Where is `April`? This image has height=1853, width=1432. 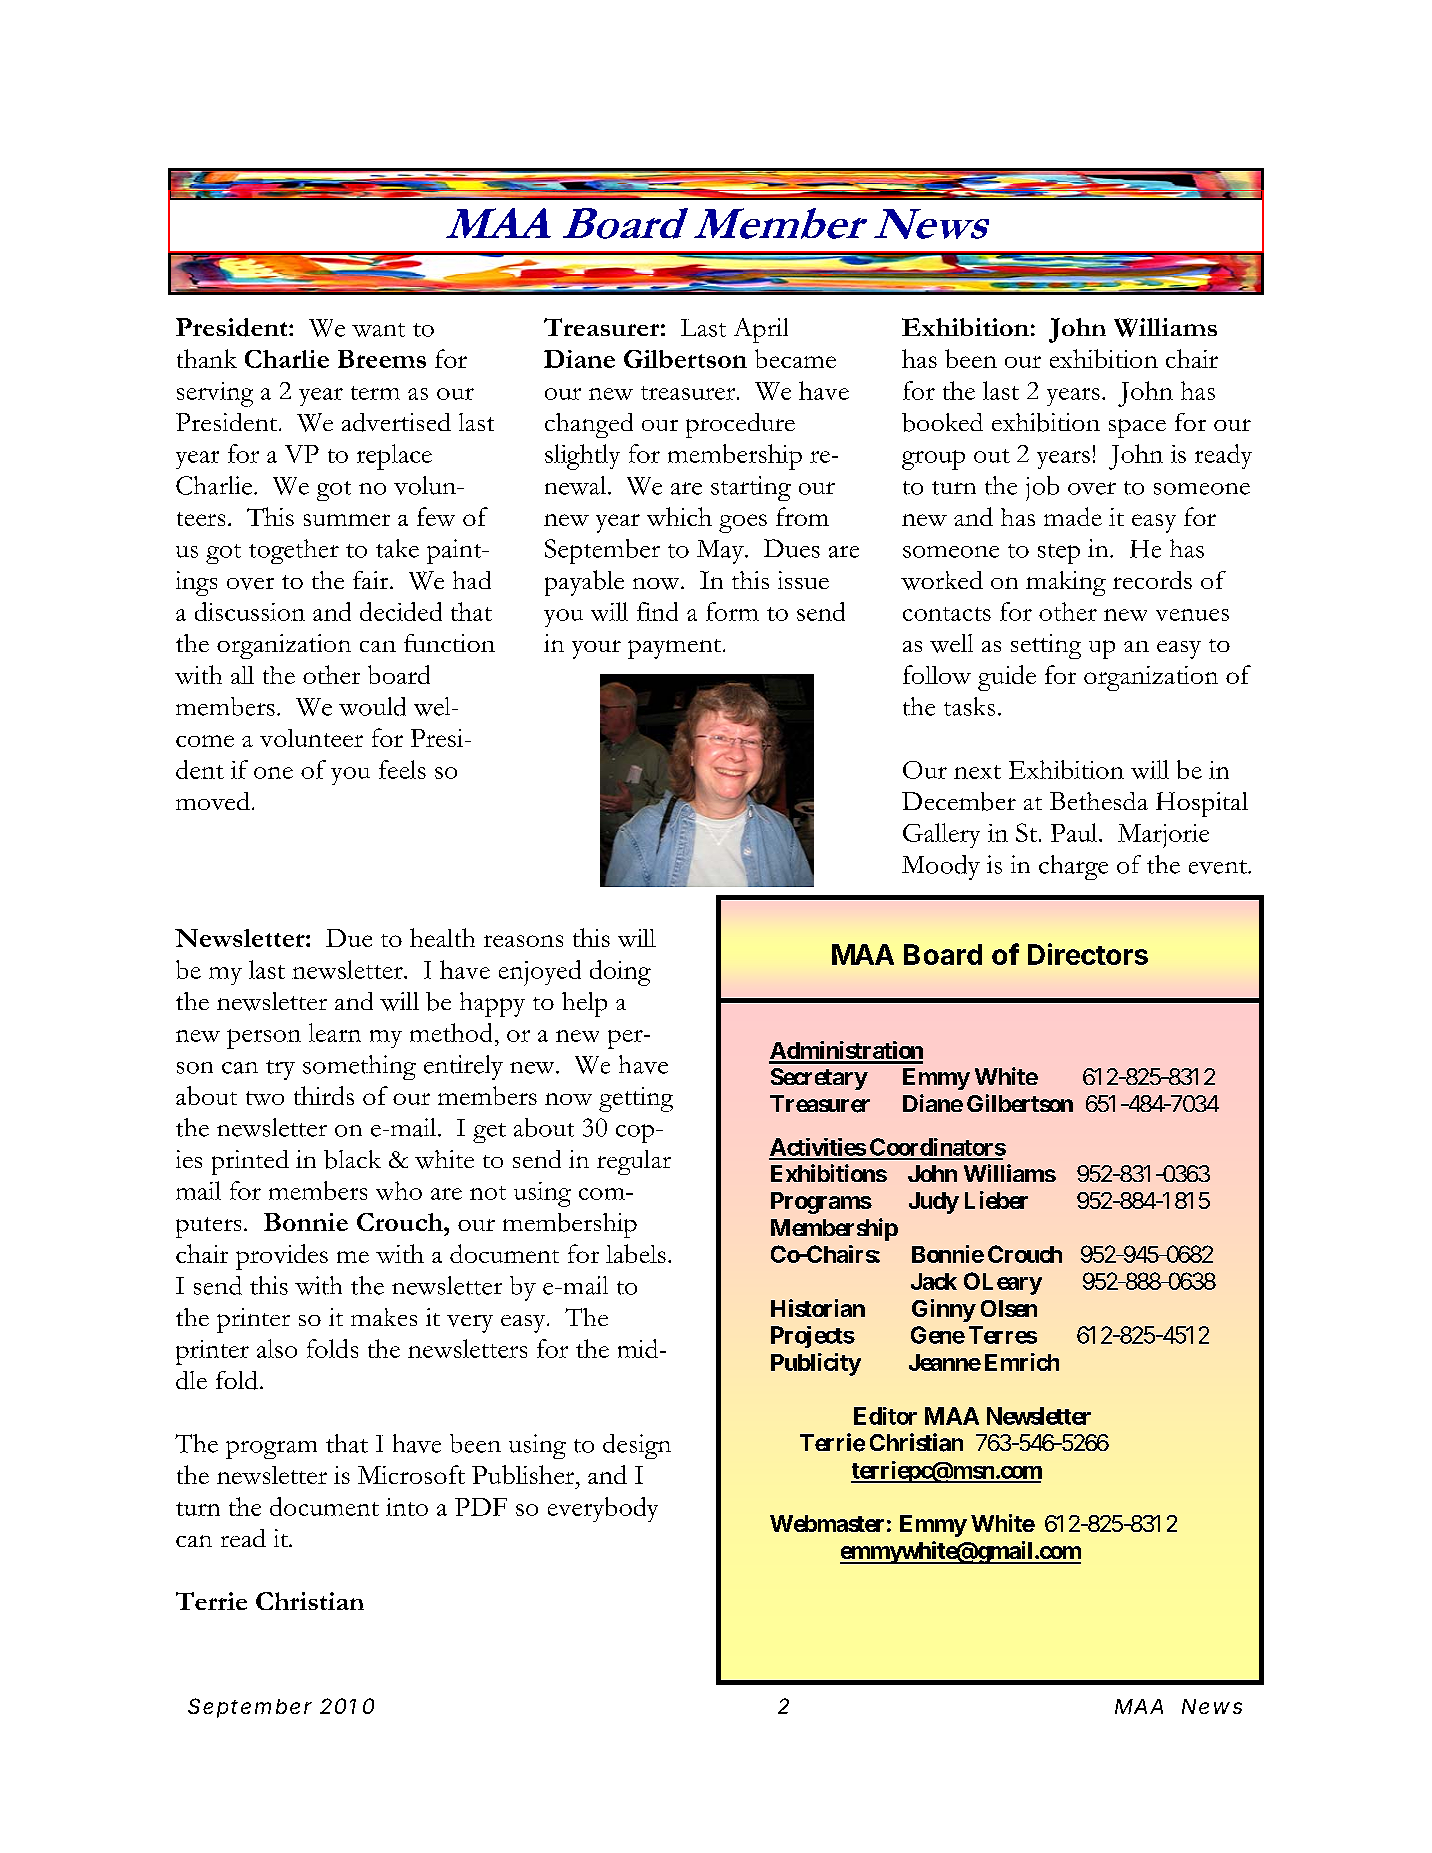 April is located at coordinates (761, 330).
